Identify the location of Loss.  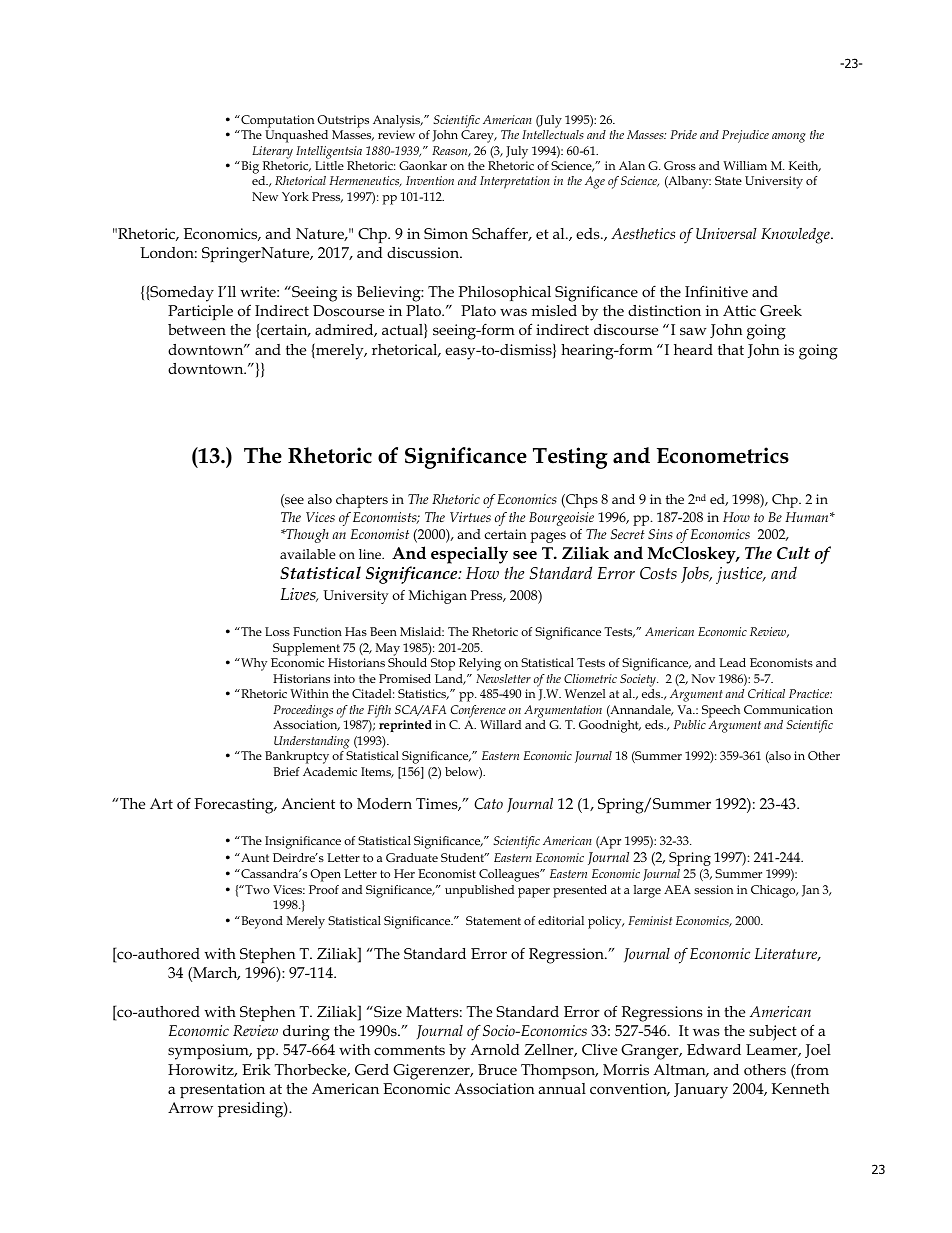
(277, 631).
